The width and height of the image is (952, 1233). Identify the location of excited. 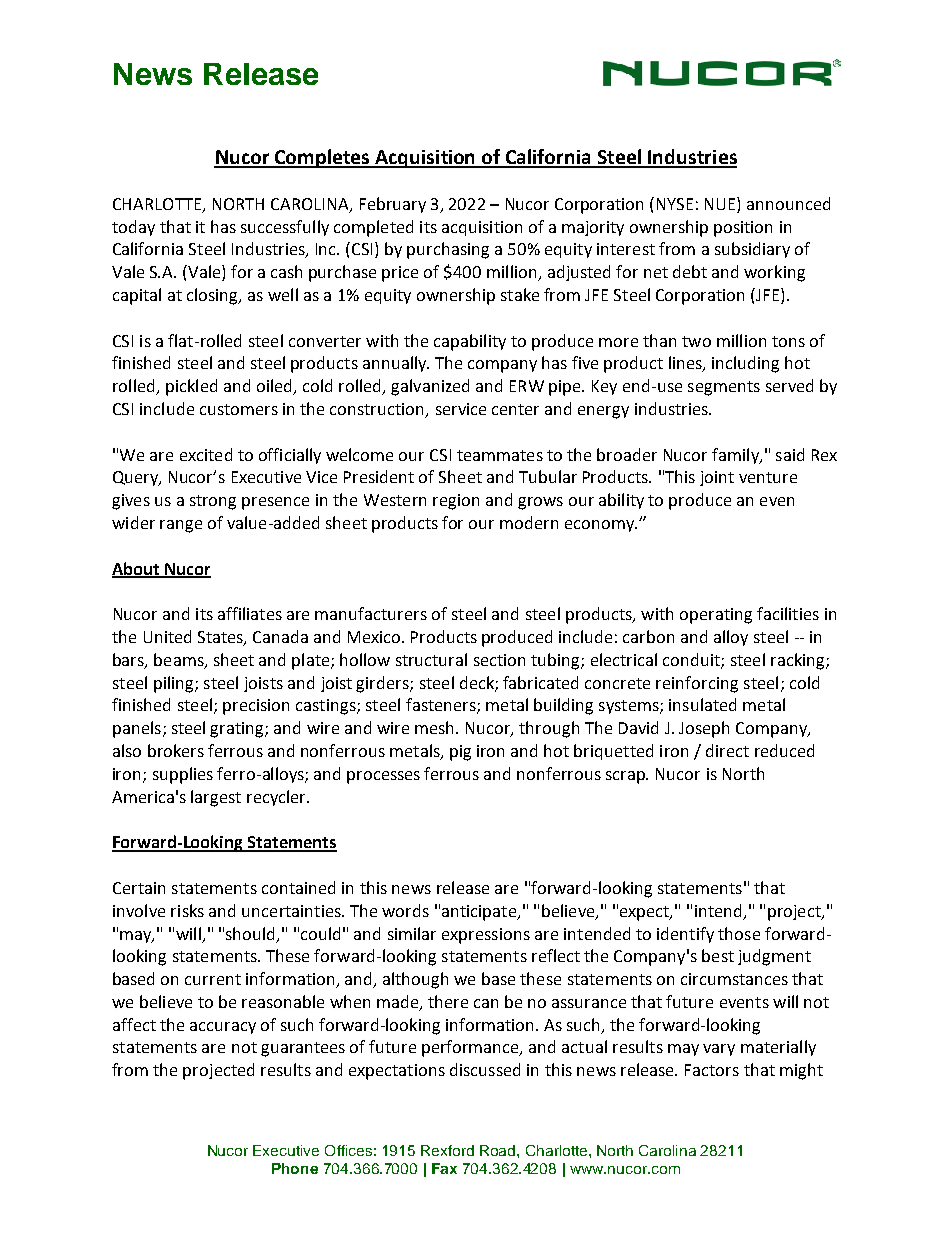
(206, 454).
